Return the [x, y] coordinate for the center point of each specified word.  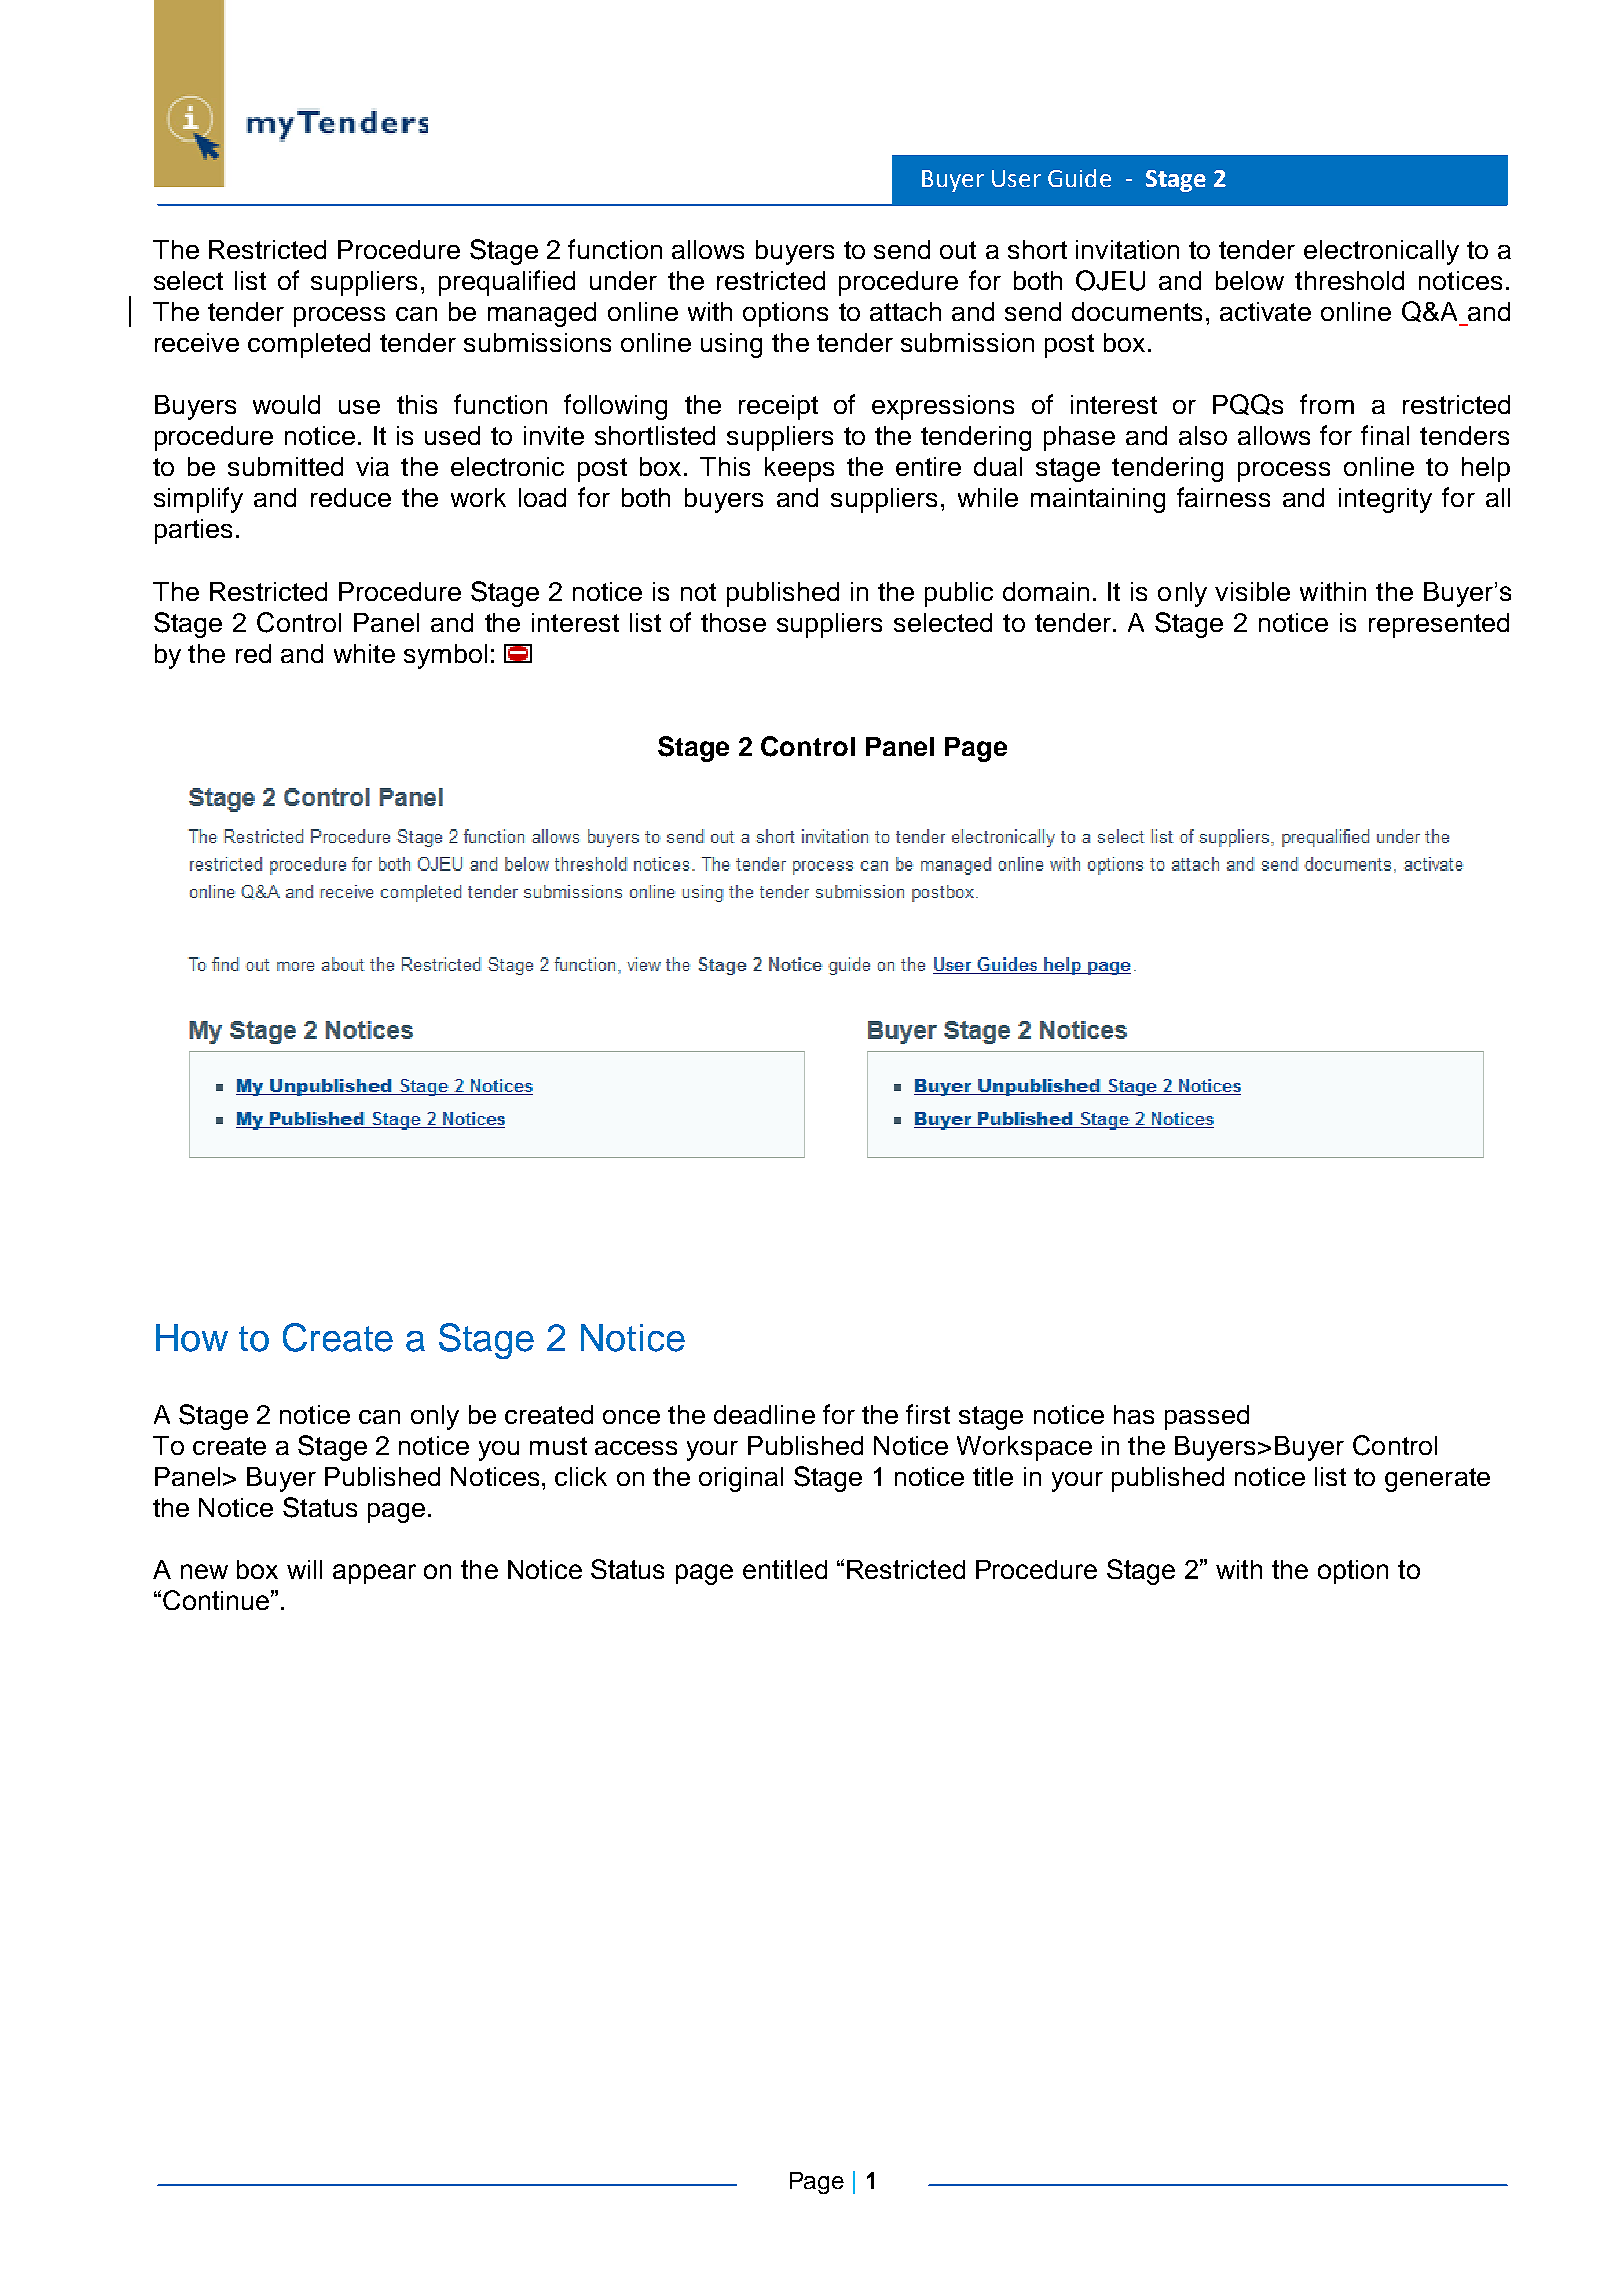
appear [374, 1574]
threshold [1349, 280]
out [958, 250]
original [741, 1479]
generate [1437, 1480]
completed [309, 345]
